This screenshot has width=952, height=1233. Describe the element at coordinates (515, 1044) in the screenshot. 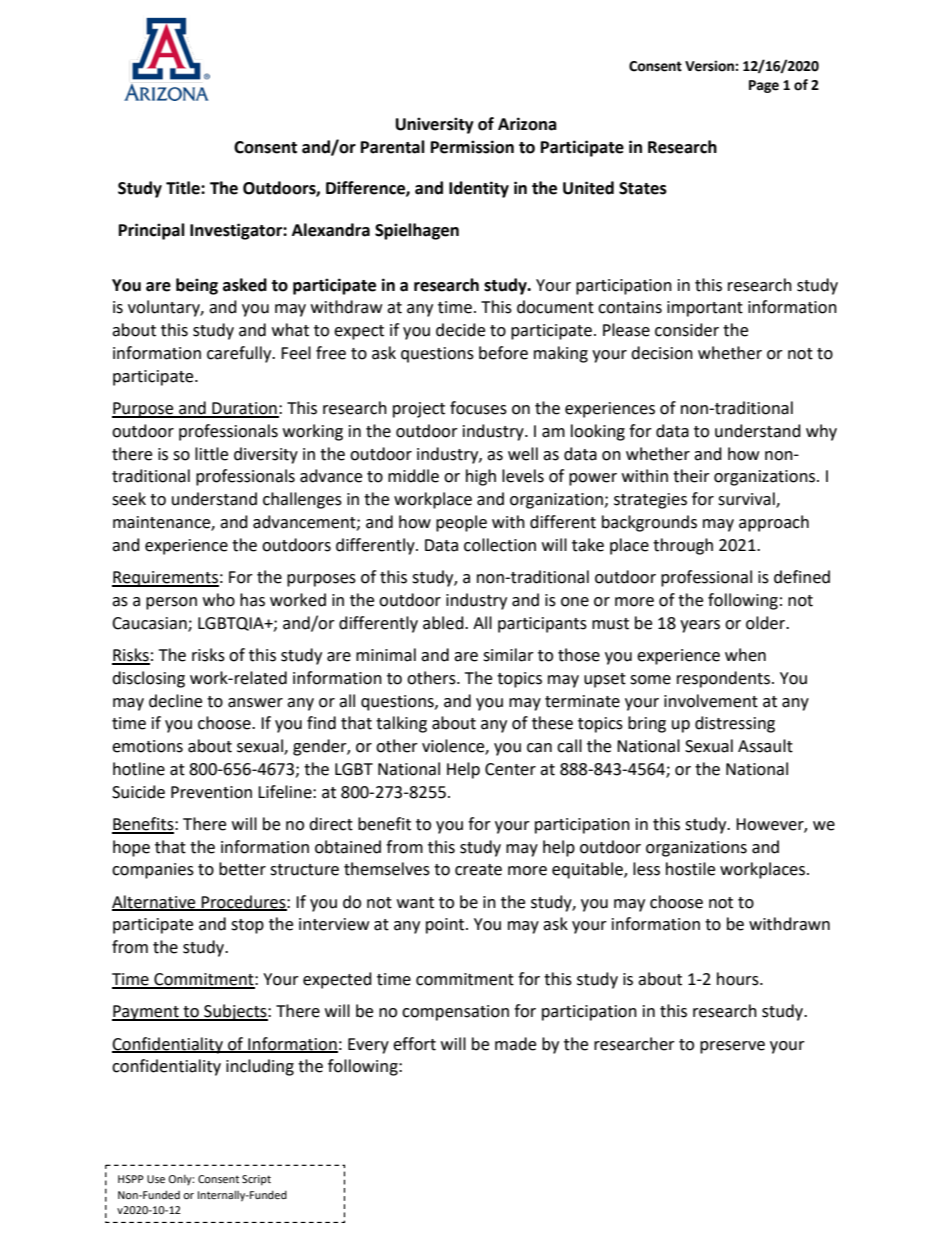

I see `made` at that location.
